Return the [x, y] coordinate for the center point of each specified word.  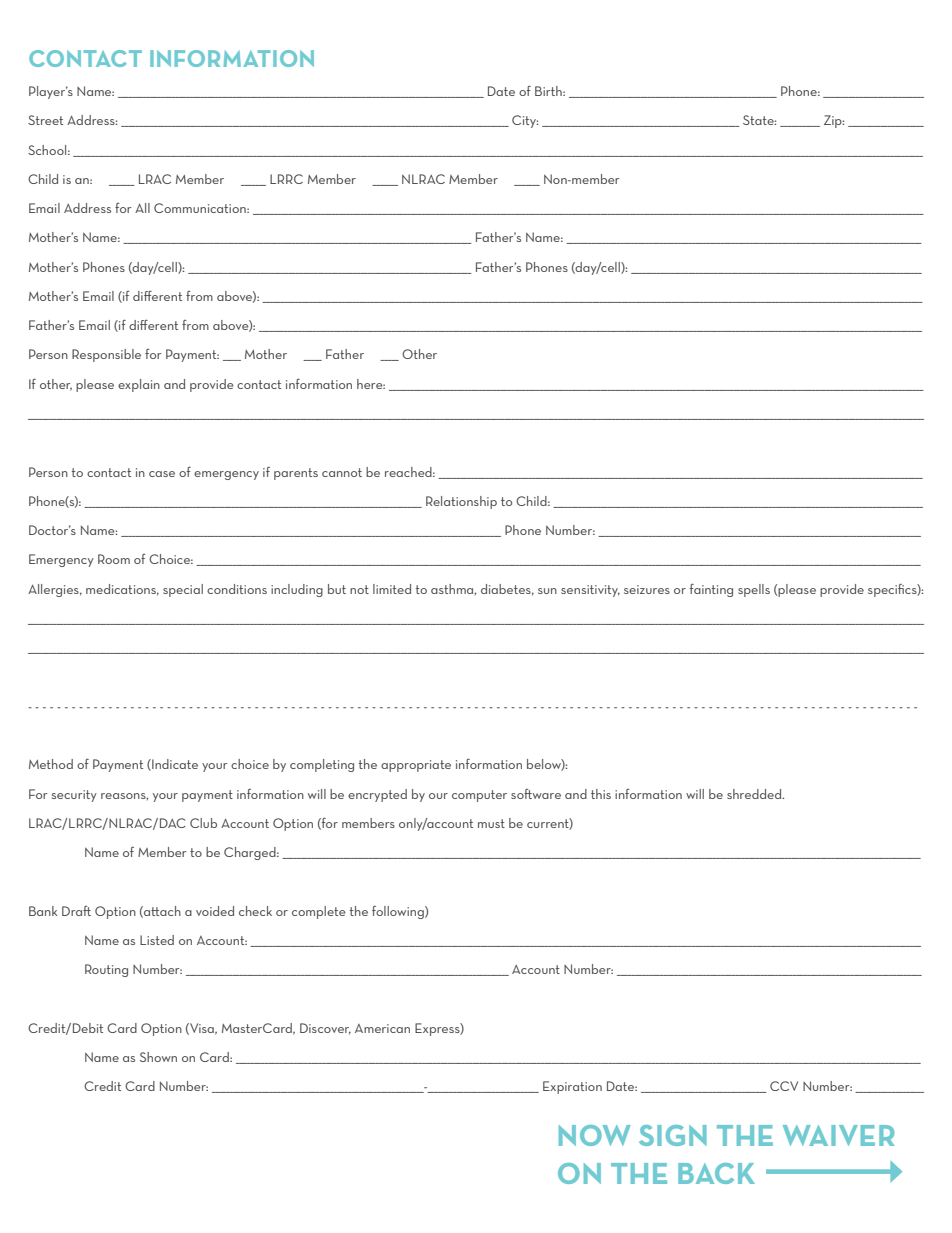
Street [45, 120]
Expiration [572, 1087]
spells [754, 590]
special [183, 590]
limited [392, 589]
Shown [158, 1057]
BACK [716, 1173]
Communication [201, 208]
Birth [549, 91]
